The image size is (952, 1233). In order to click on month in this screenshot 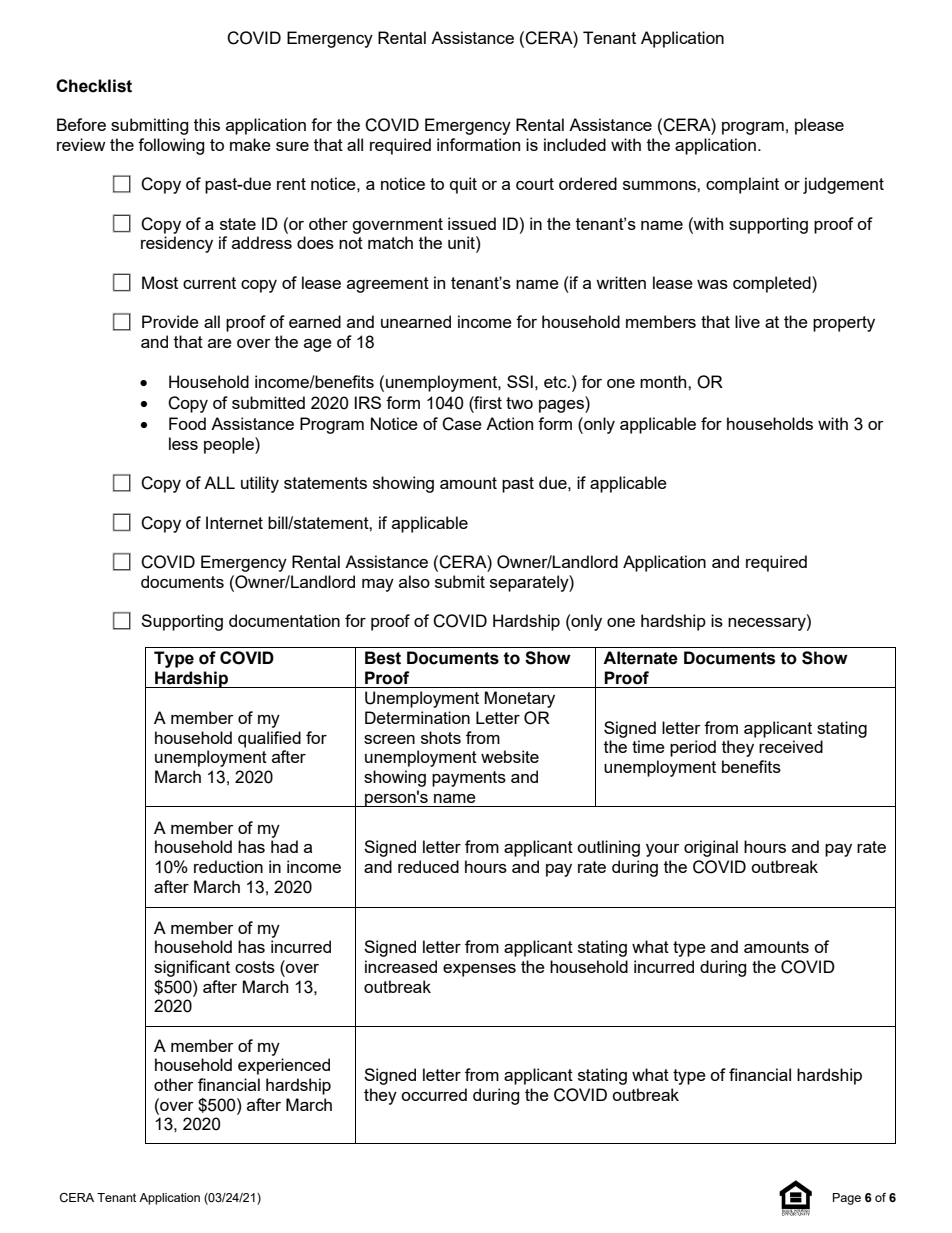, I will do `click(664, 381)`.
